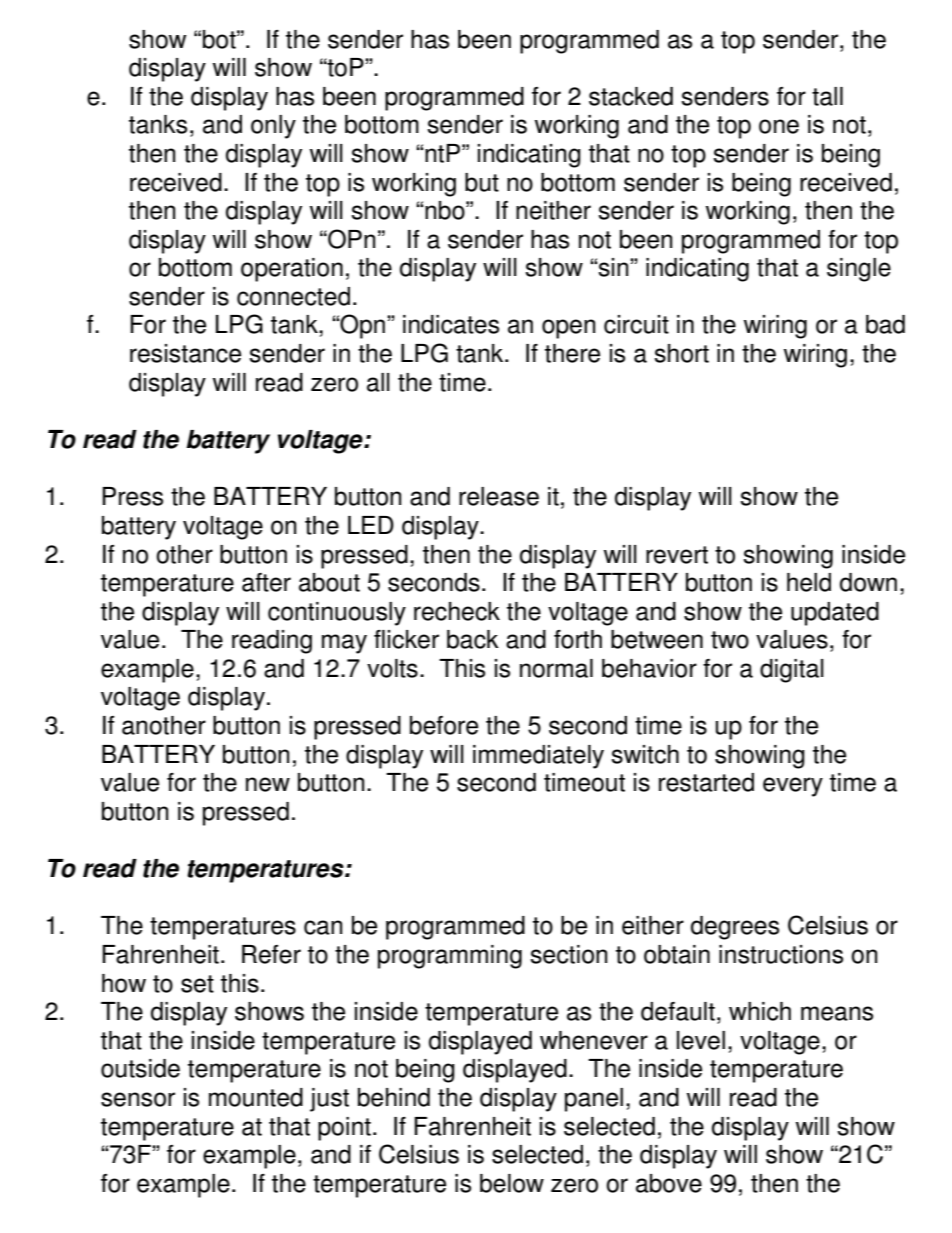 Image resolution: width=952 pixels, height=1233 pixels. What do you see at coordinates (271, 954) in the image?
I see `Refer` at bounding box center [271, 954].
